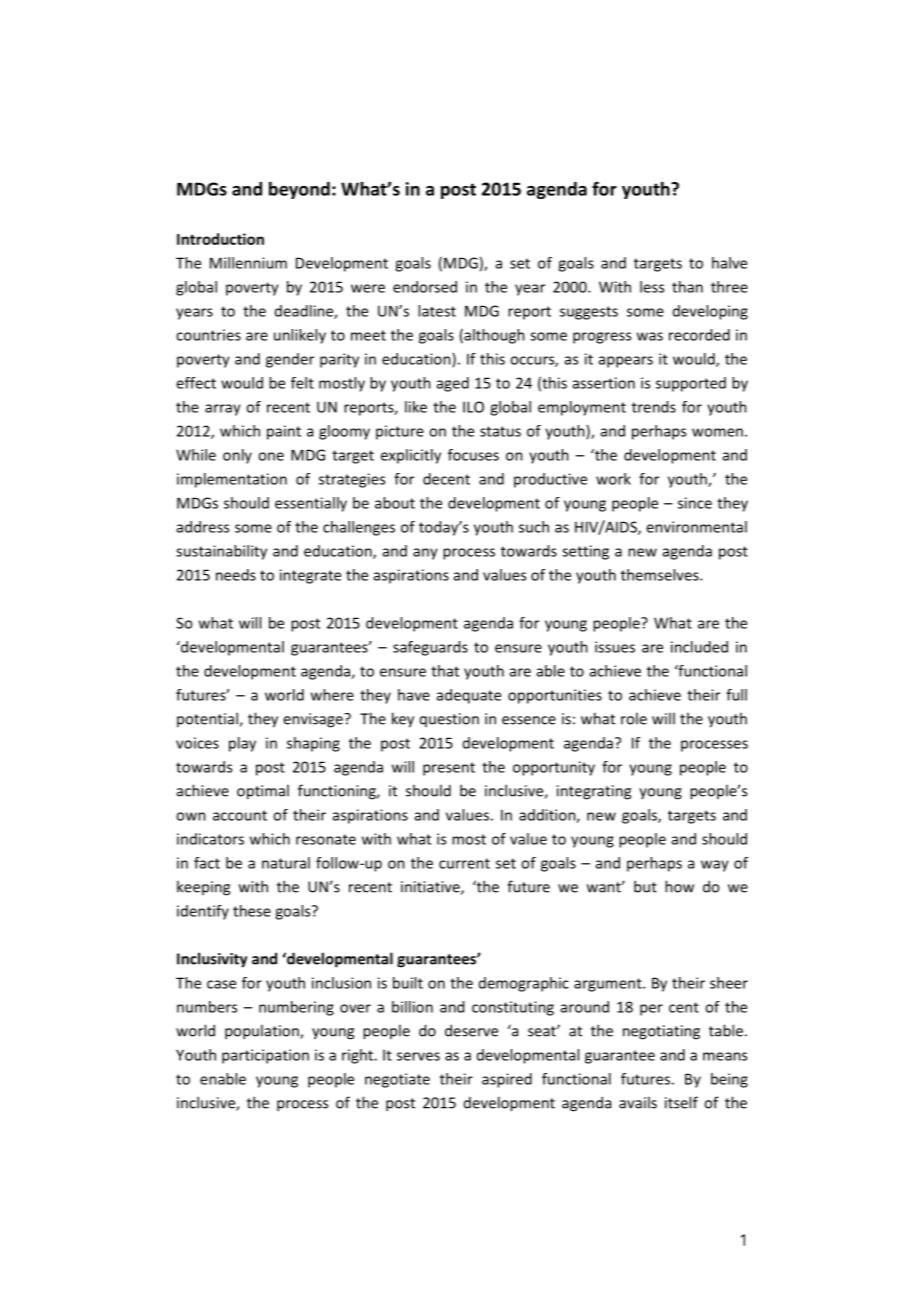  Describe the element at coordinates (679, 886) in the screenshot. I see `how` at that location.
